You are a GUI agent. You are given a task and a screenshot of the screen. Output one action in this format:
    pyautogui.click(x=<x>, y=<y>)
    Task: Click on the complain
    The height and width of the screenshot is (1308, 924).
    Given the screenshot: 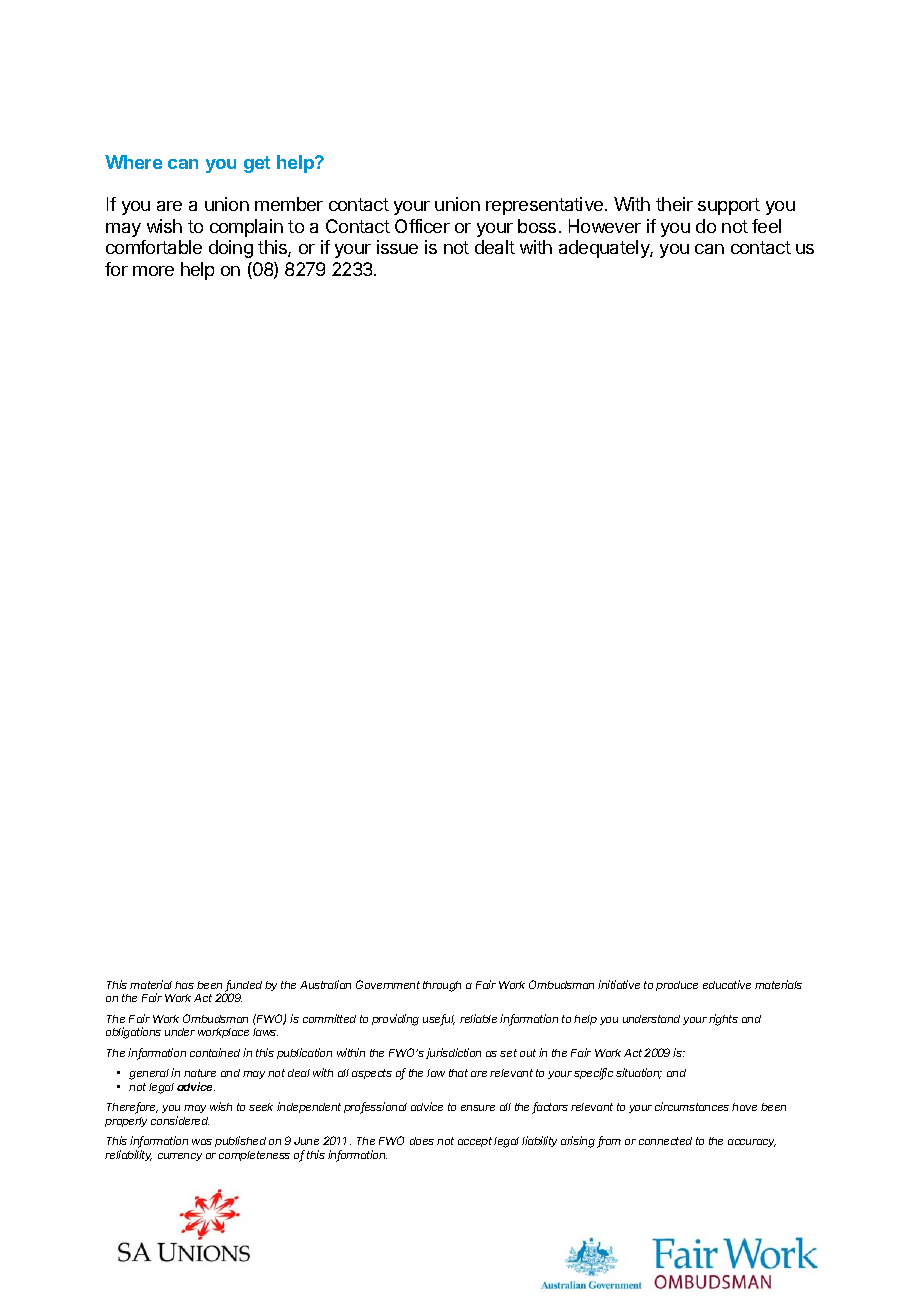 What is the action you would take?
    pyautogui.click(x=246, y=228)
